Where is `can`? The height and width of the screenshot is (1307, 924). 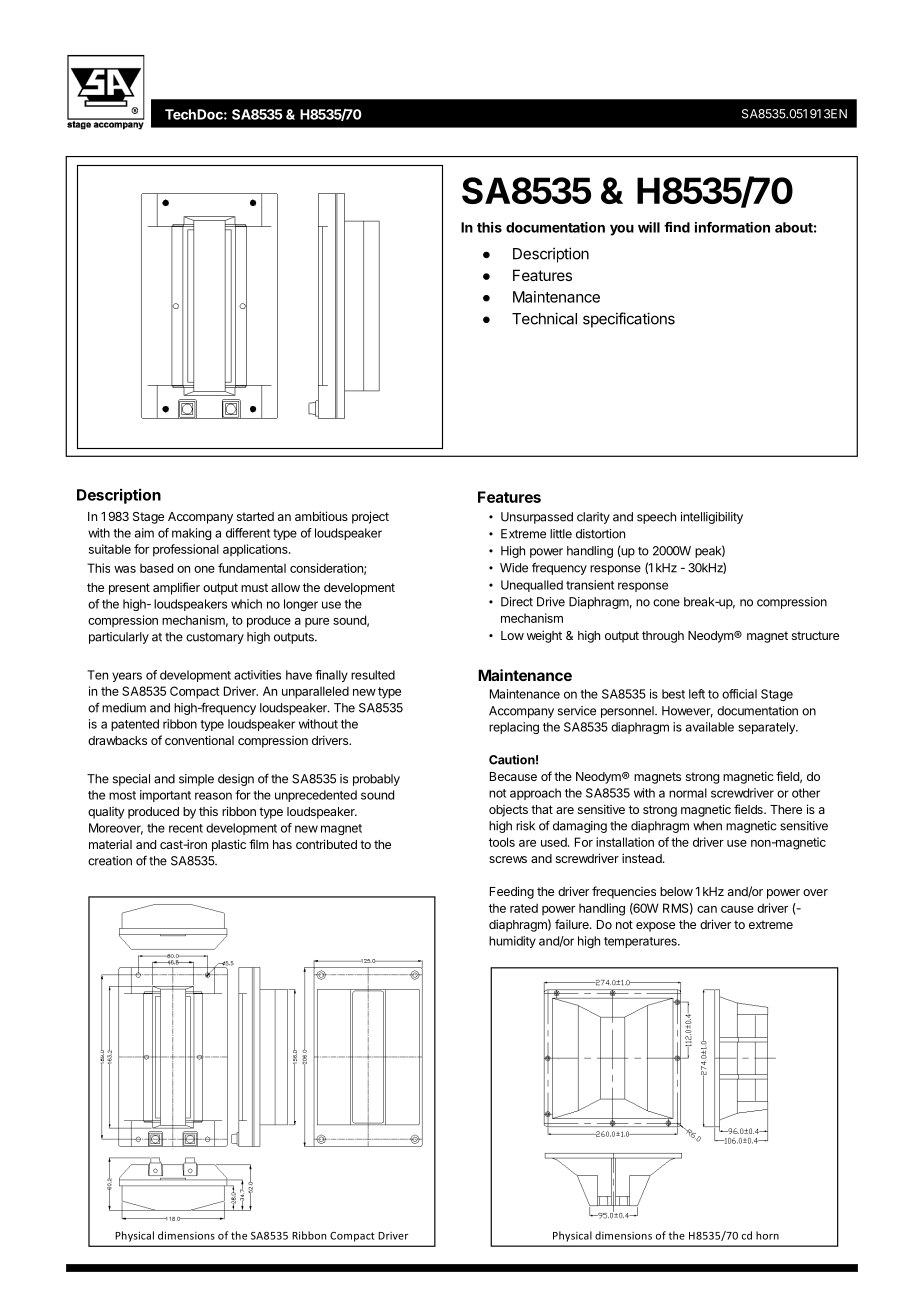 can is located at coordinates (707, 909).
